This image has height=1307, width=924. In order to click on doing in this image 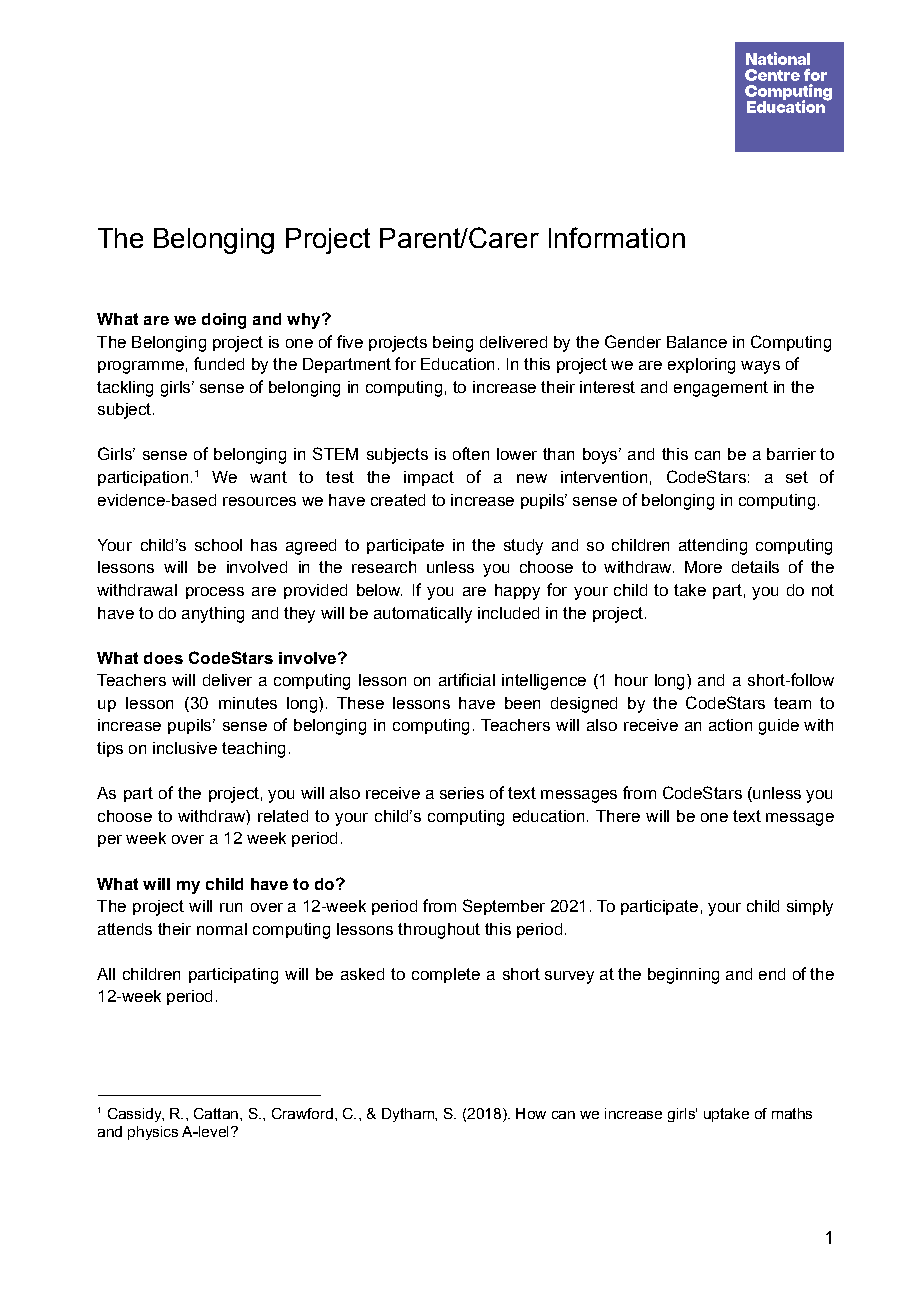, I will do `click(224, 321)`.
